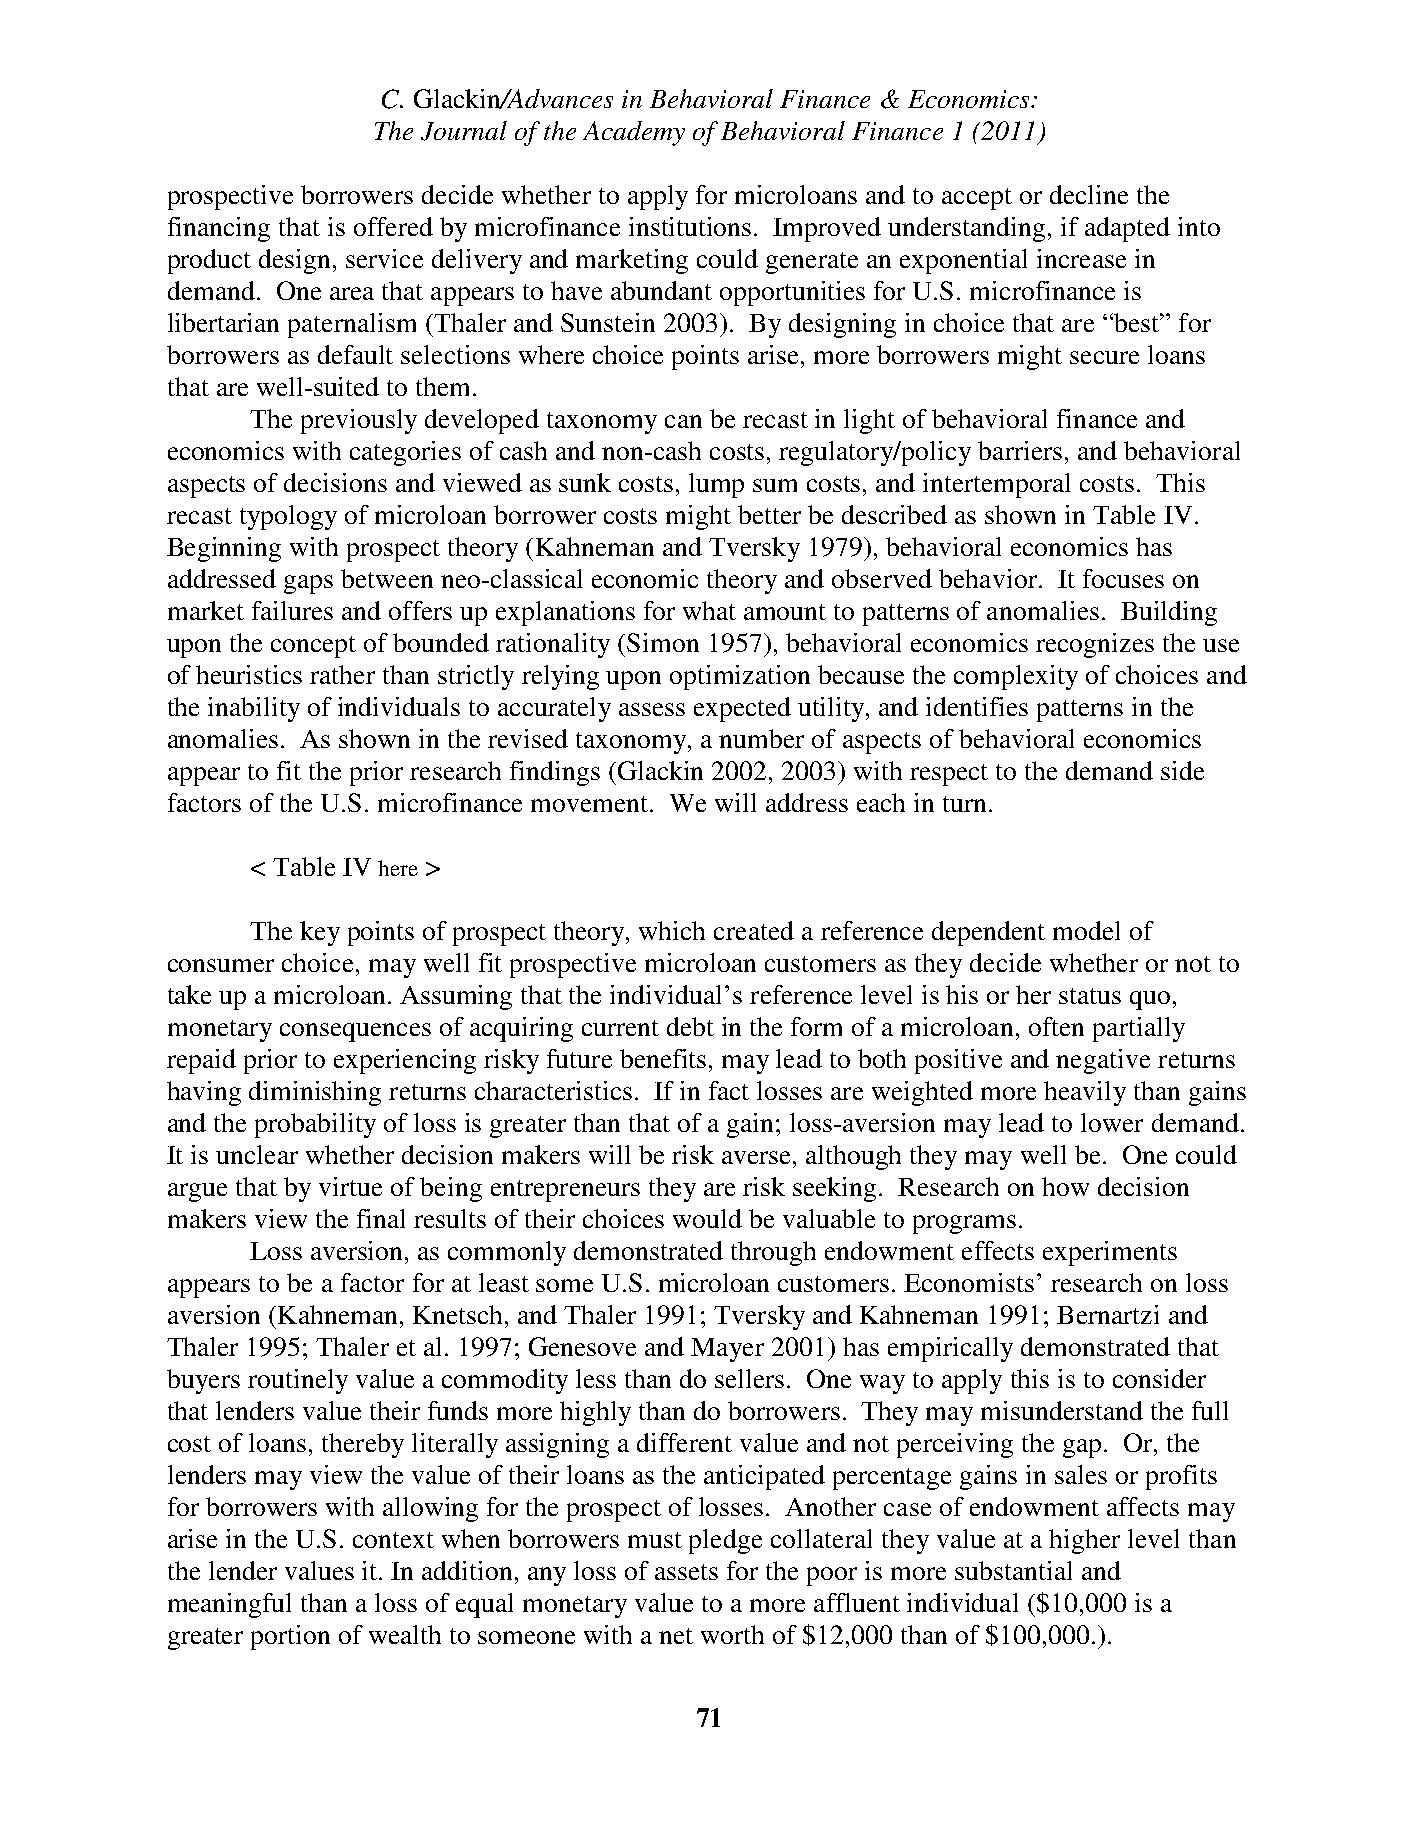  Describe the element at coordinates (1020, 450) in the screenshot. I see `barriers` at that location.
